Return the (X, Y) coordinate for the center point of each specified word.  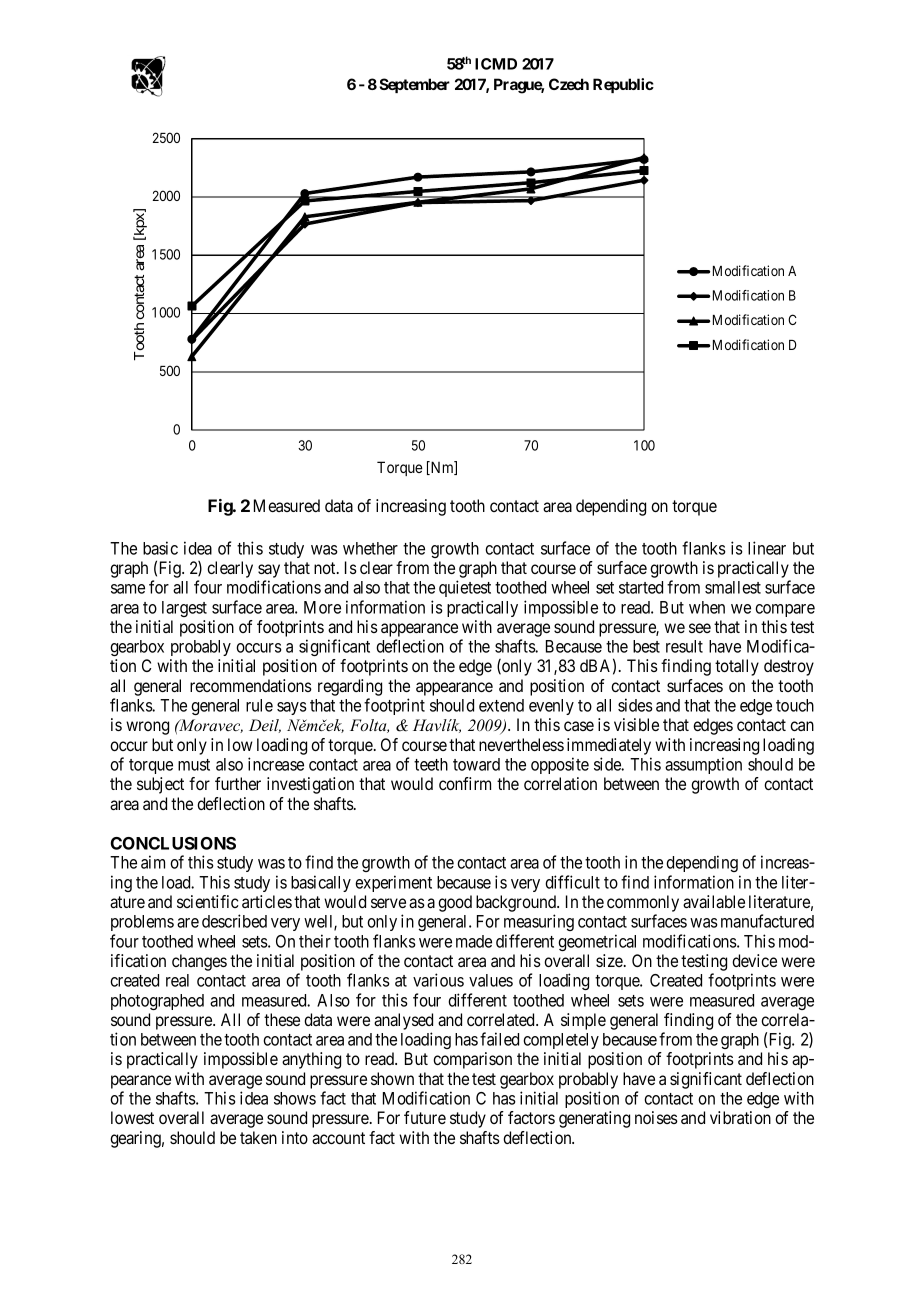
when (707, 607)
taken (258, 1137)
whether (370, 548)
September (414, 85)
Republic (623, 85)
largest (184, 609)
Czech (569, 84)
